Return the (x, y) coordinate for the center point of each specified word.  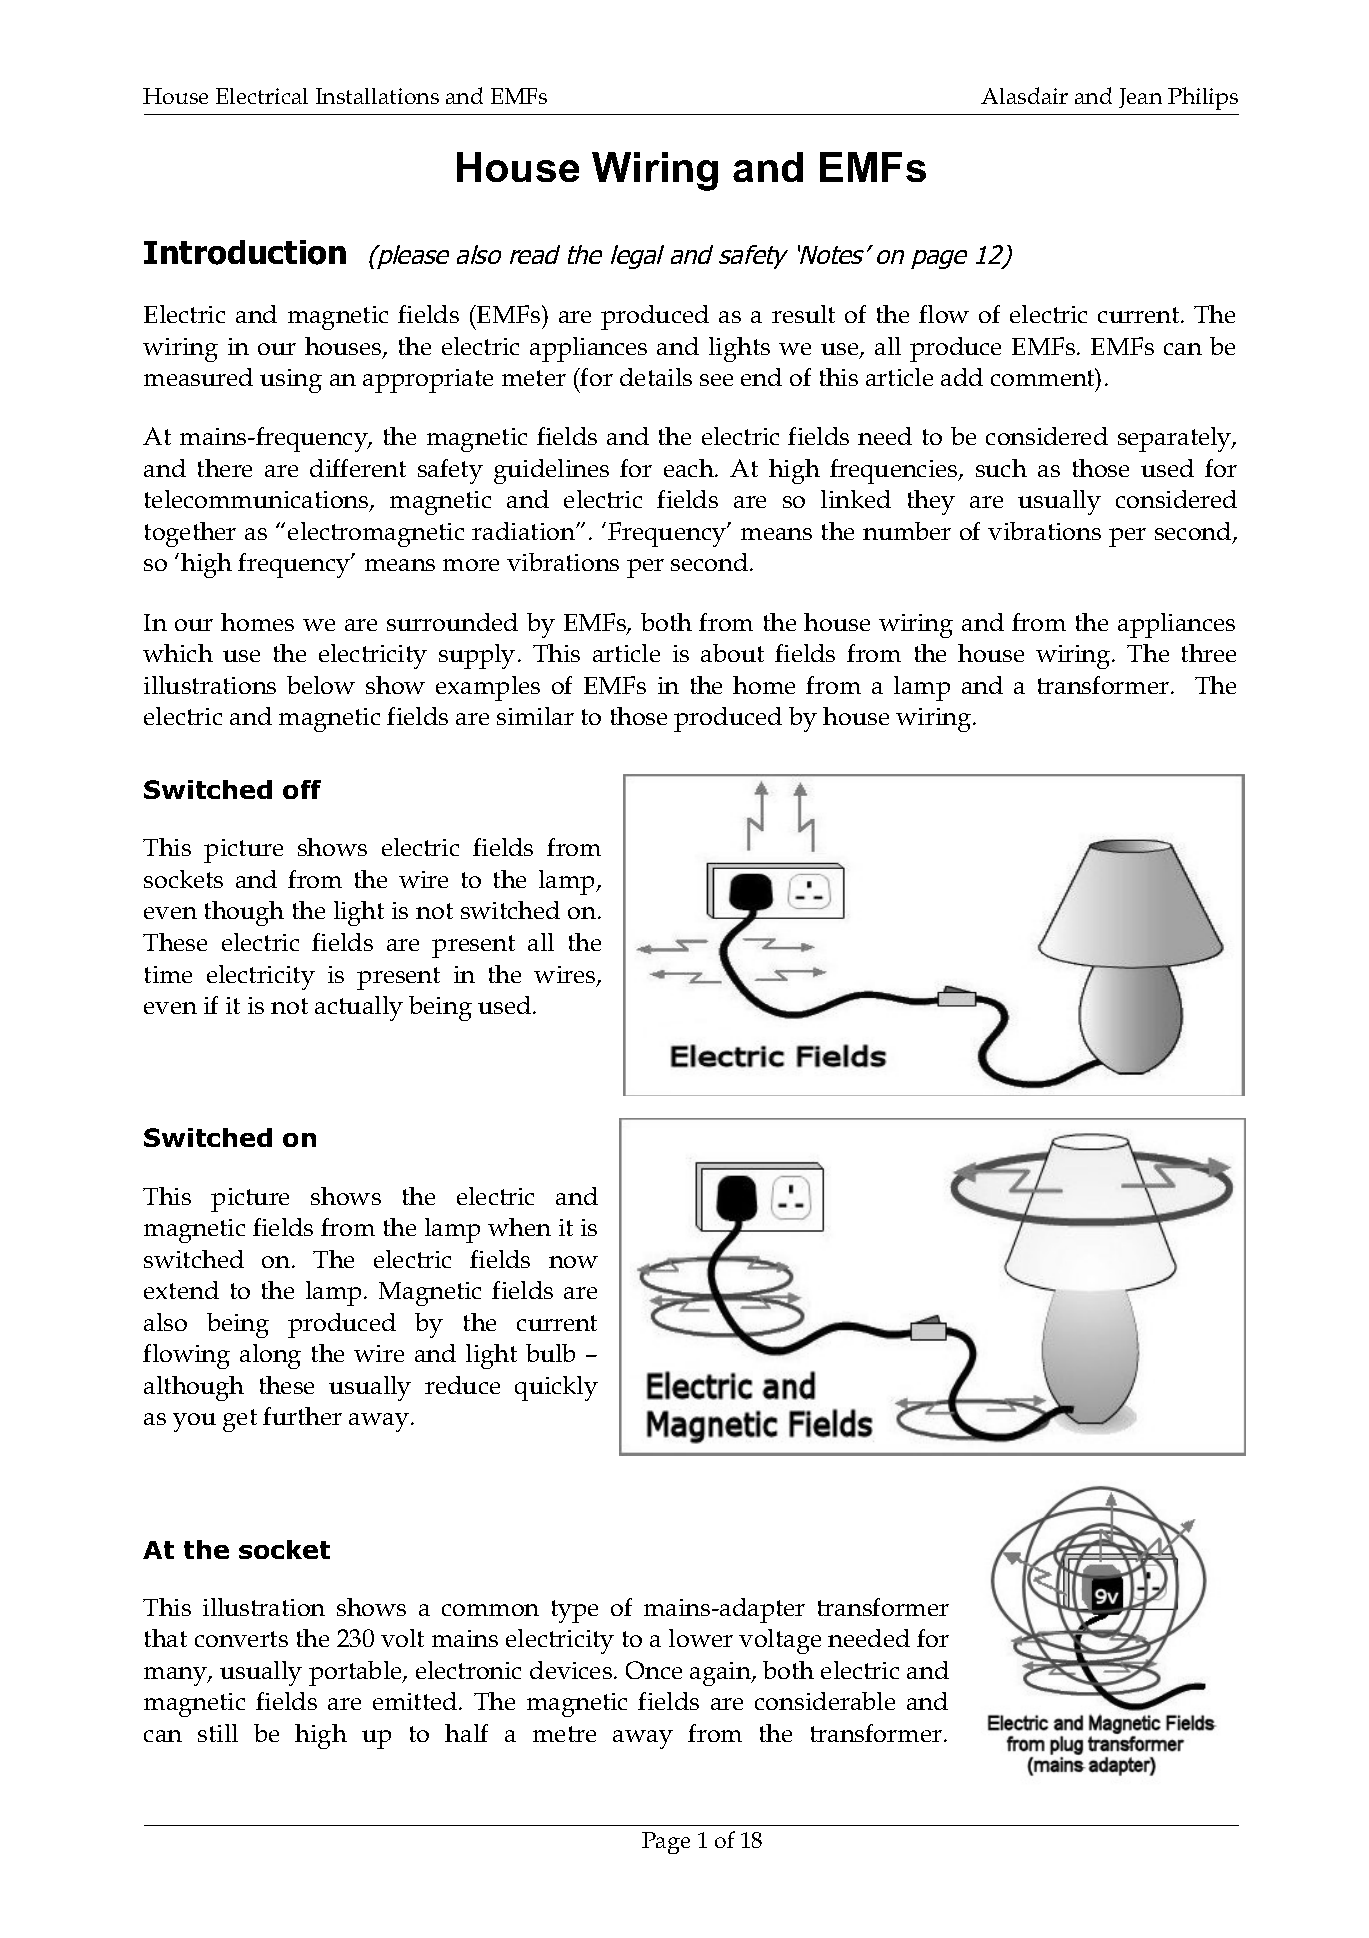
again (721, 1674)
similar (535, 716)
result (803, 314)
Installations (377, 96)
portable (356, 1673)
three (1209, 653)
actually (359, 1008)
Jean (1140, 98)
